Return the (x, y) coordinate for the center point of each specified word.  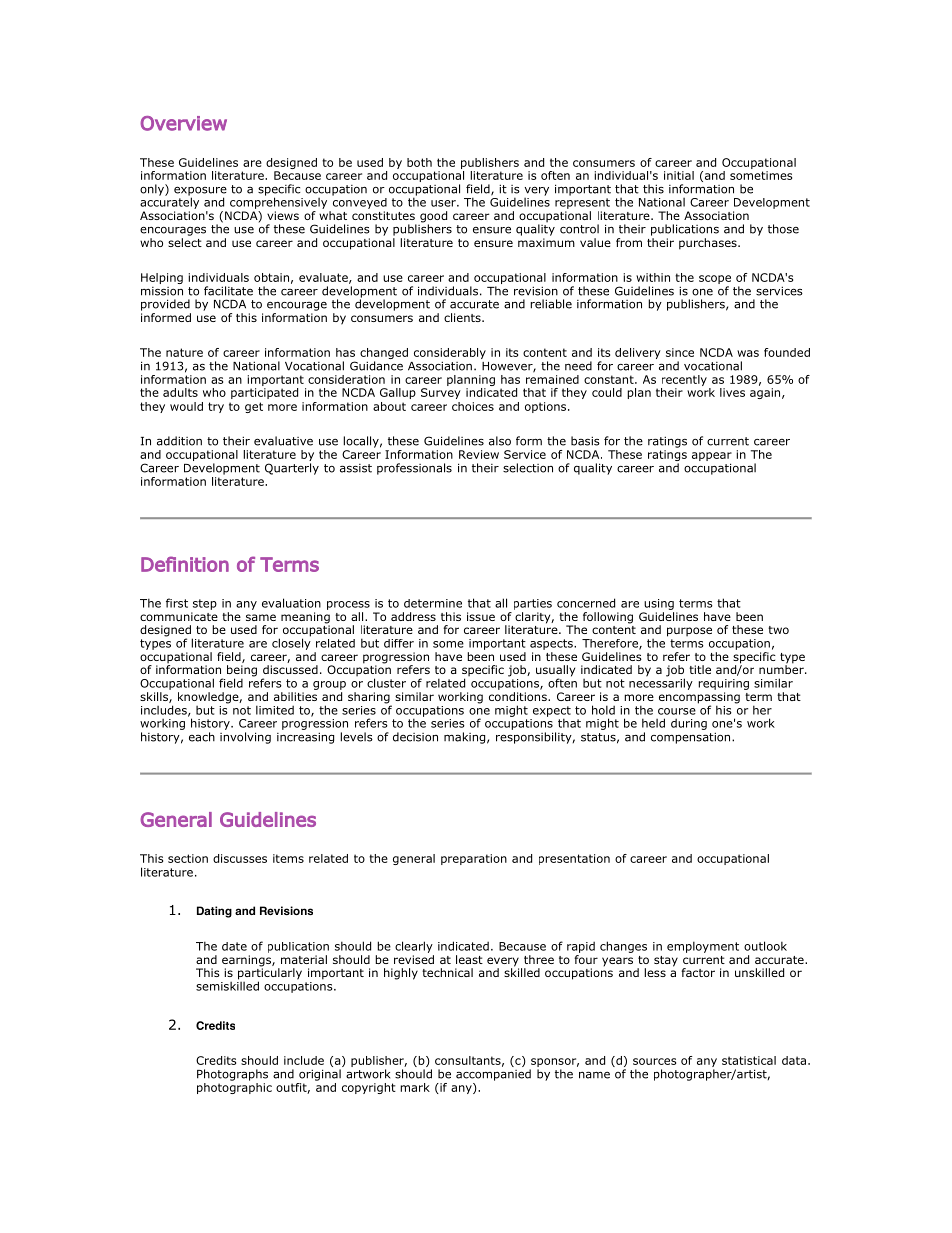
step (205, 604)
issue (481, 616)
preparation (474, 859)
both (419, 162)
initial (679, 175)
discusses (240, 858)
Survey (441, 393)
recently (684, 382)
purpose (689, 632)
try (216, 407)
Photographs (232, 1075)
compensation (692, 738)
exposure (200, 192)
